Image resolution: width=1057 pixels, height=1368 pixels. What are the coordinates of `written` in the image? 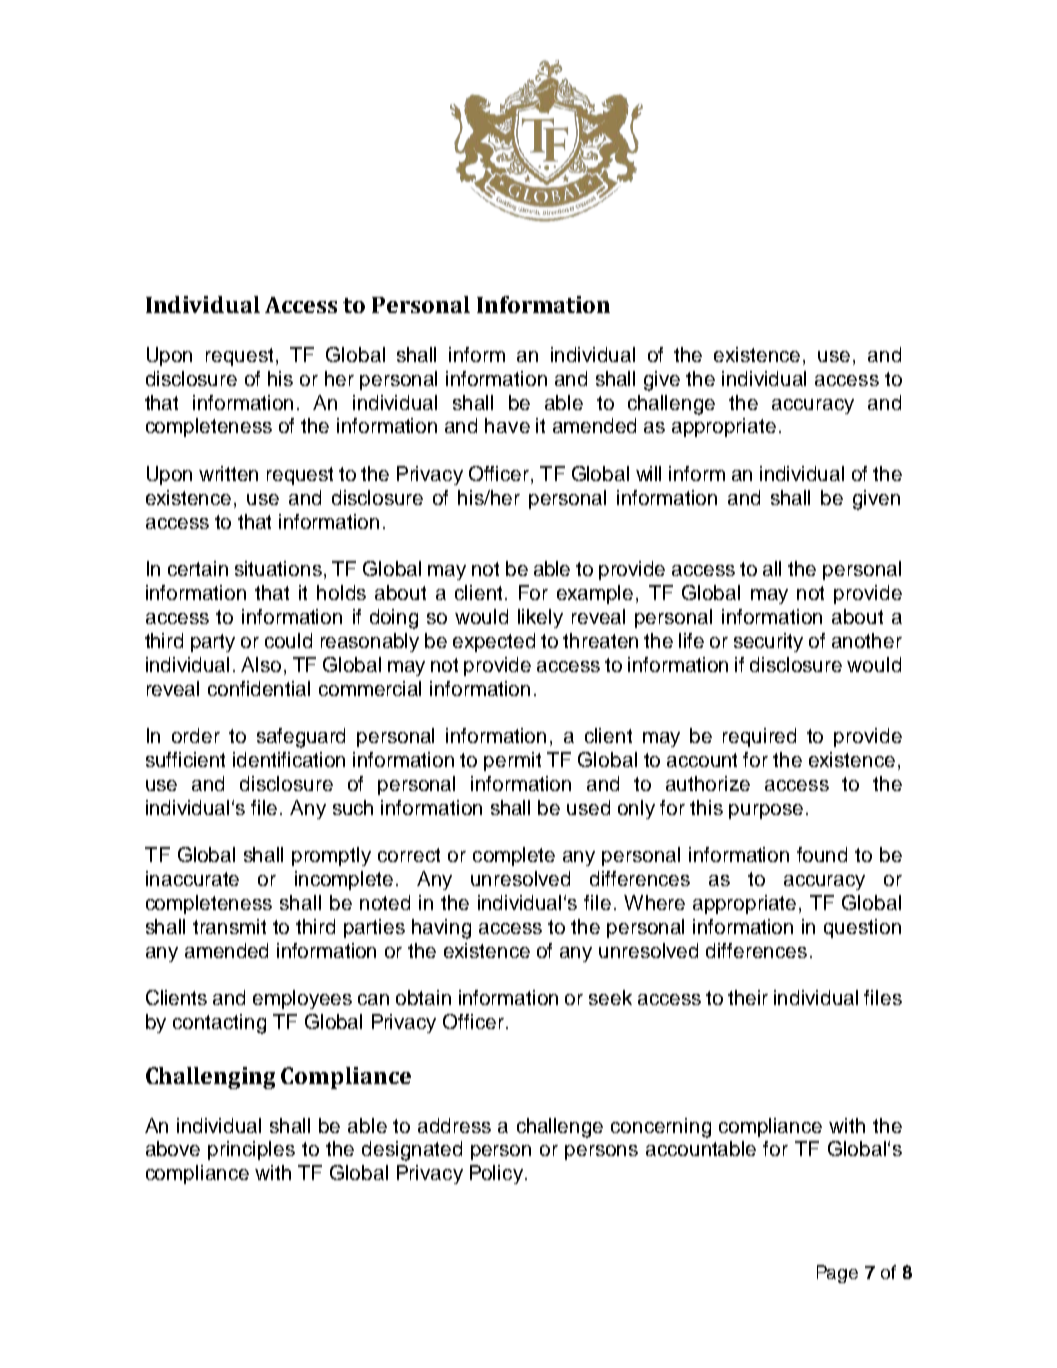 It's located at (228, 473).
